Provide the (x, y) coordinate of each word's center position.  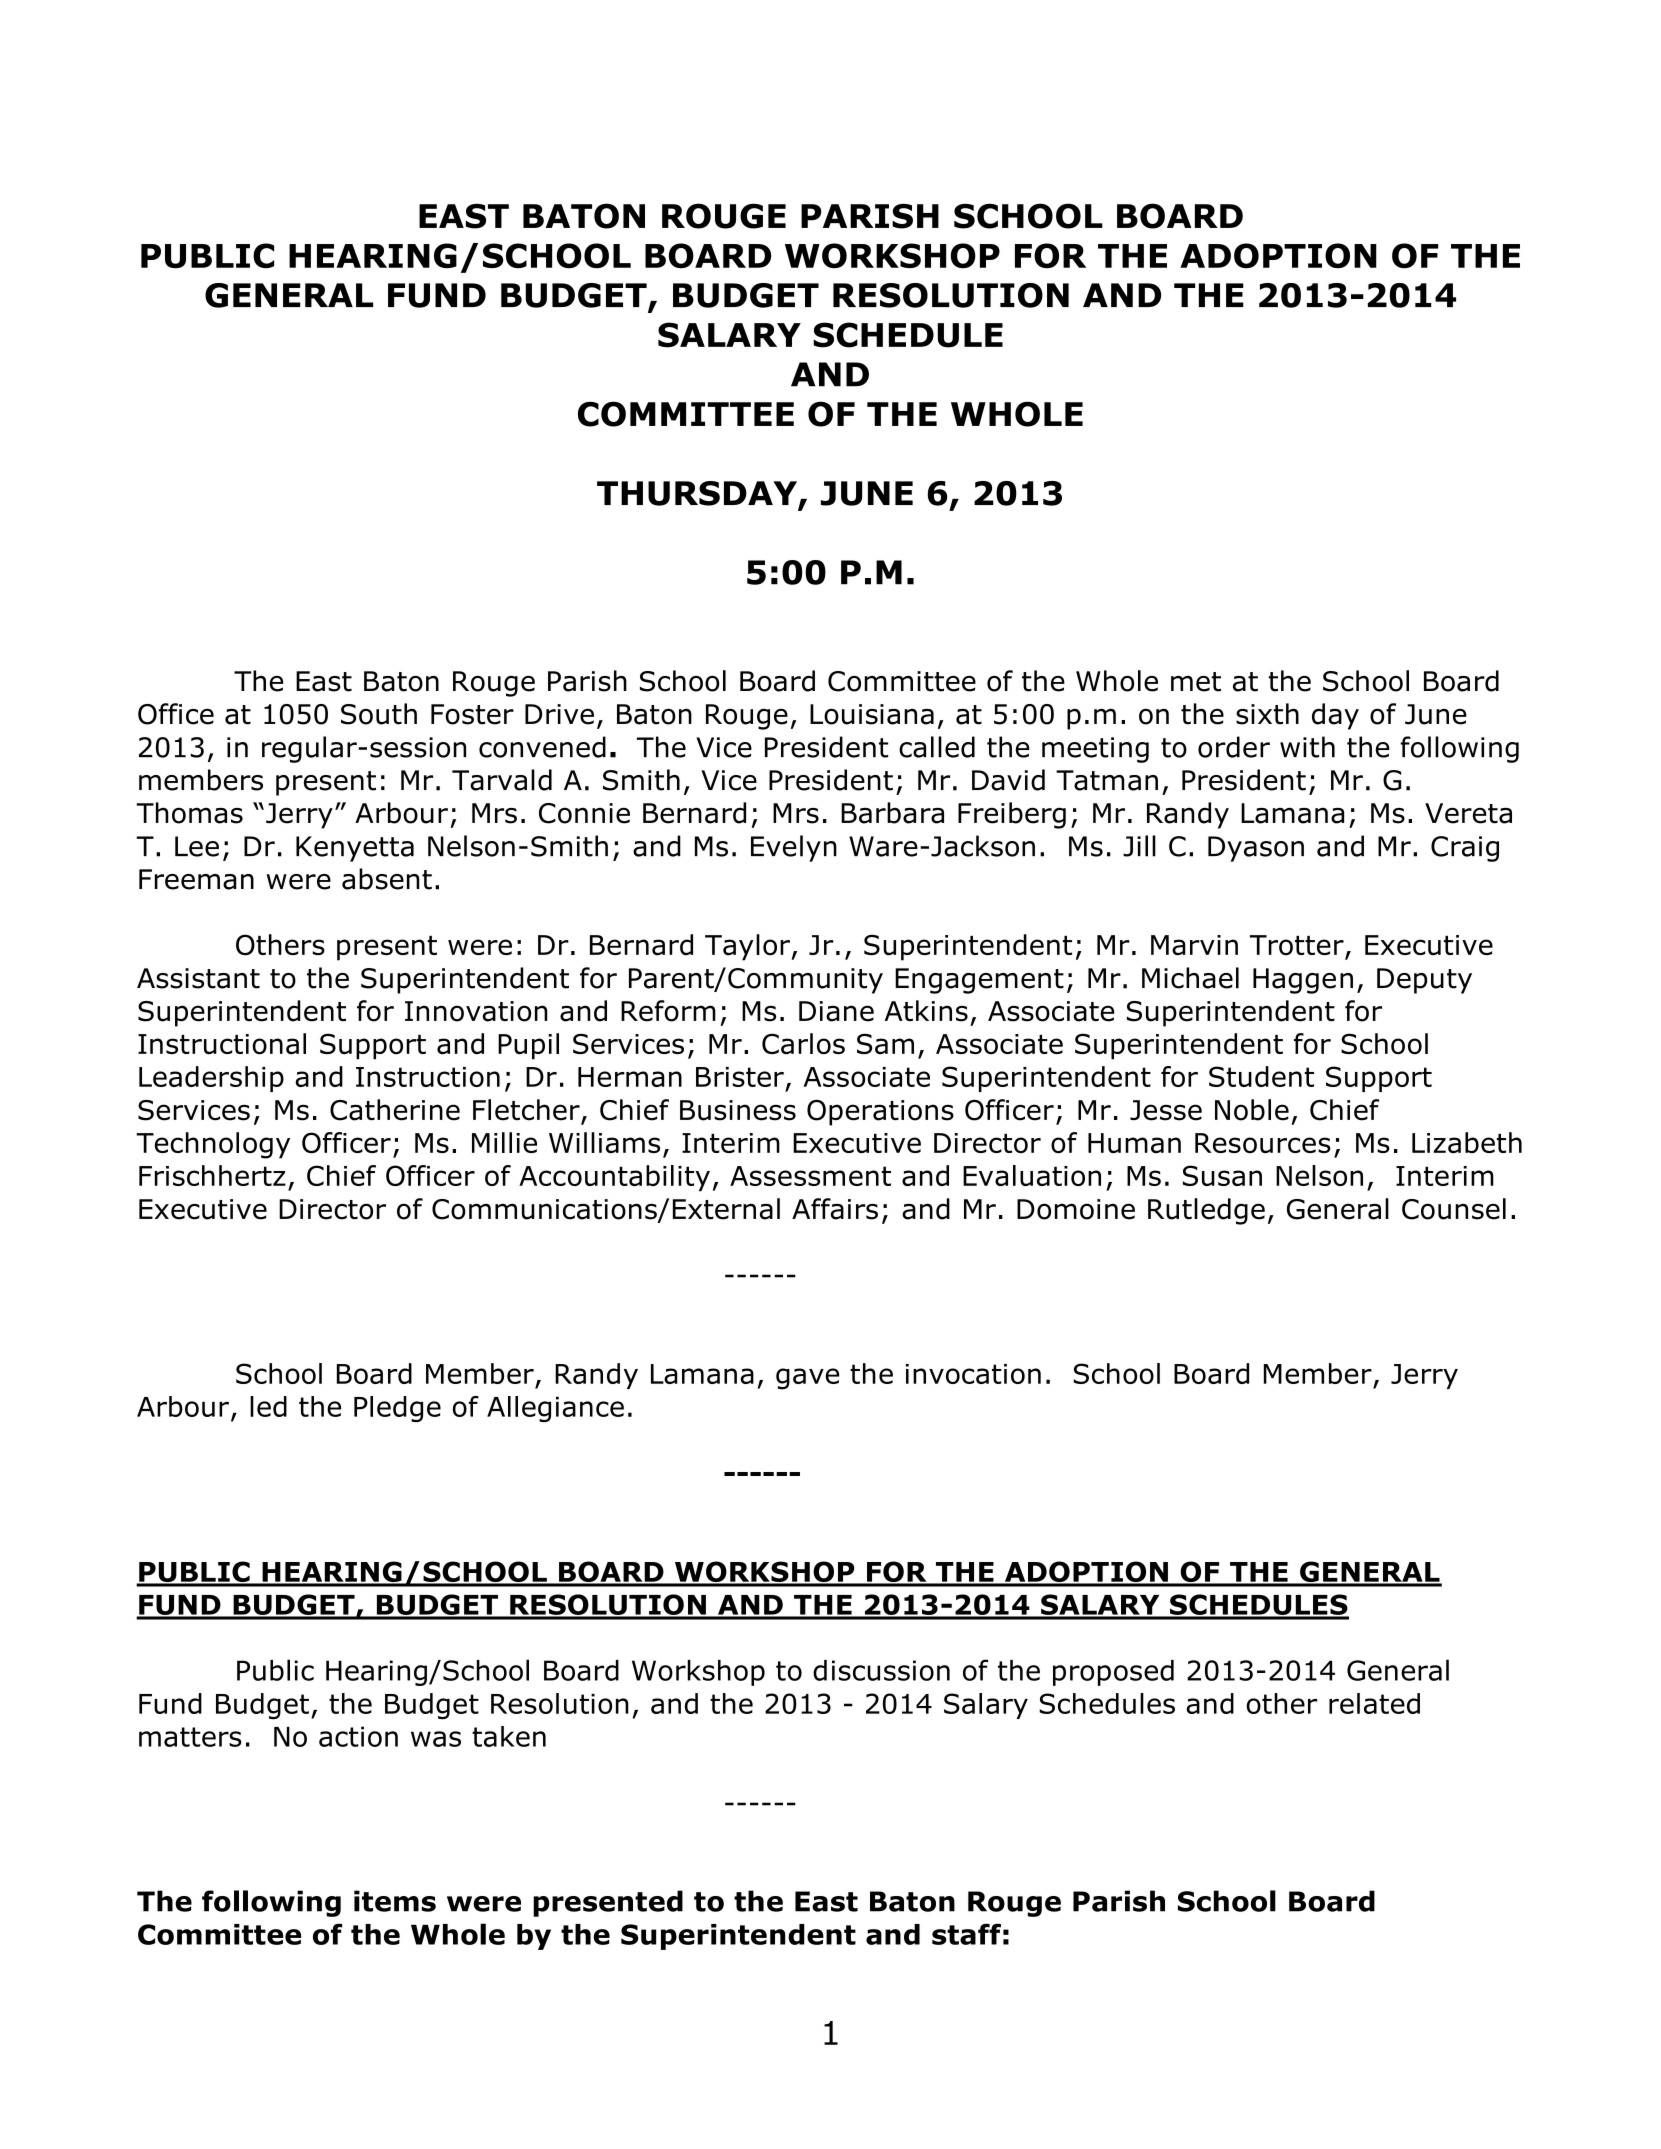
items (395, 1901)
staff (966, 1934)
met (1196, 682)
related (1374, 1703)
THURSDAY (698, 494)
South (379, 714)
